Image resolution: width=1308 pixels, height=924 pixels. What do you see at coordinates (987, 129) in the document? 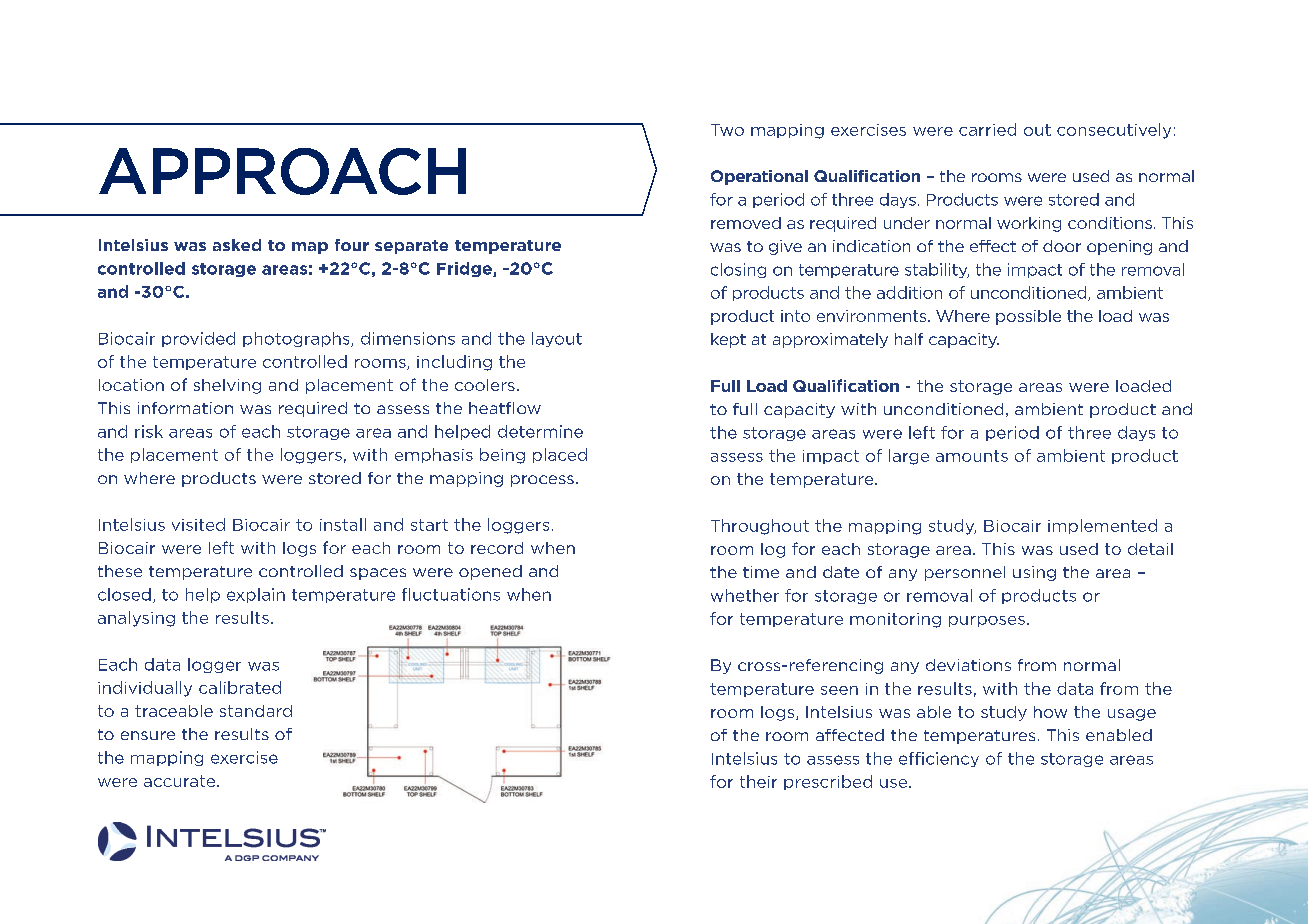
I see `carried` at bounding box center [987, 129].
